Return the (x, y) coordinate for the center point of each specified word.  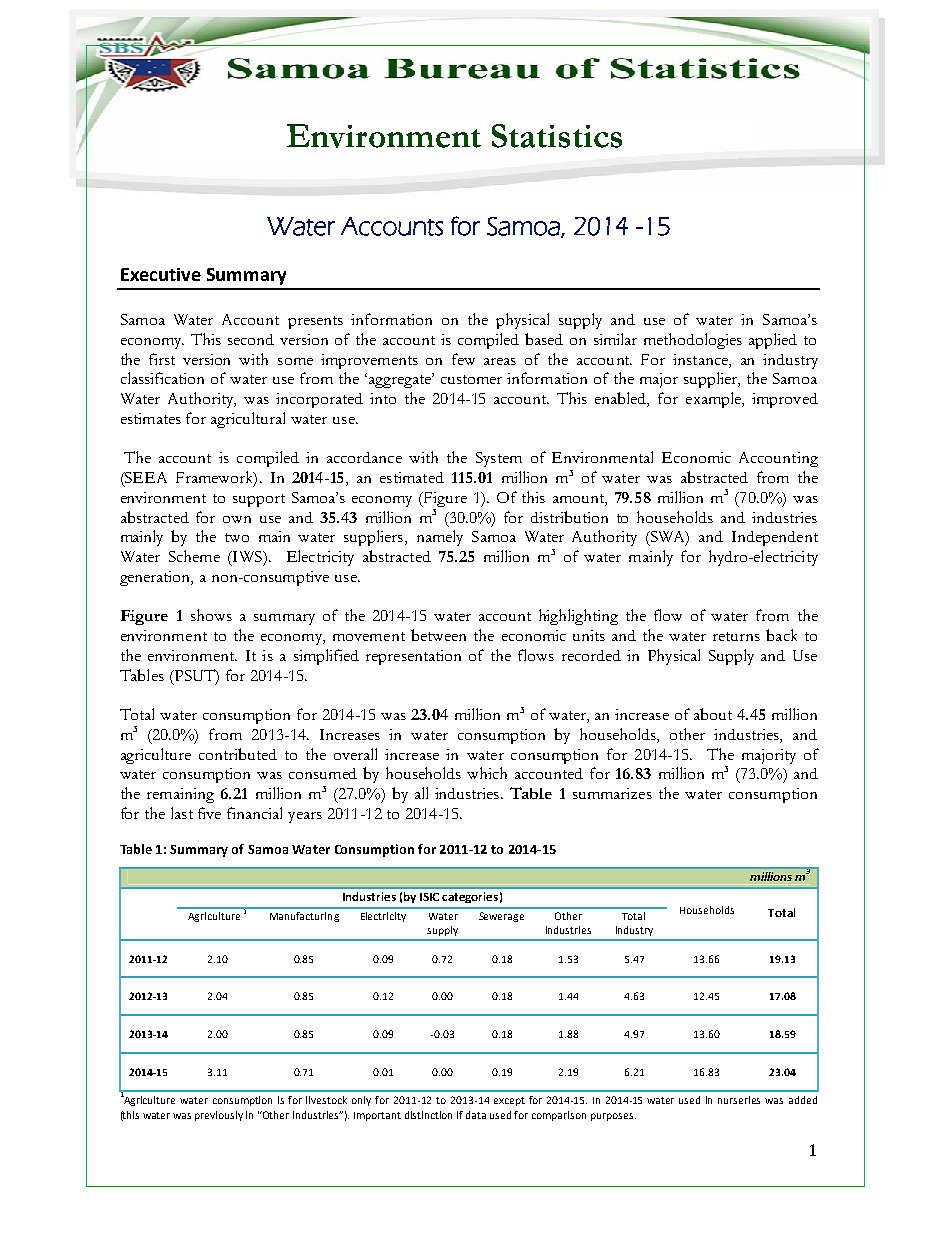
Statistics (557, 136)
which (487, 773)
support (259, 500)
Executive (161, 274)
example (714, 400)
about (713, 714)
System (499, 459)
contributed (238, 754)
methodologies (693, 341)
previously (219, 1116)
